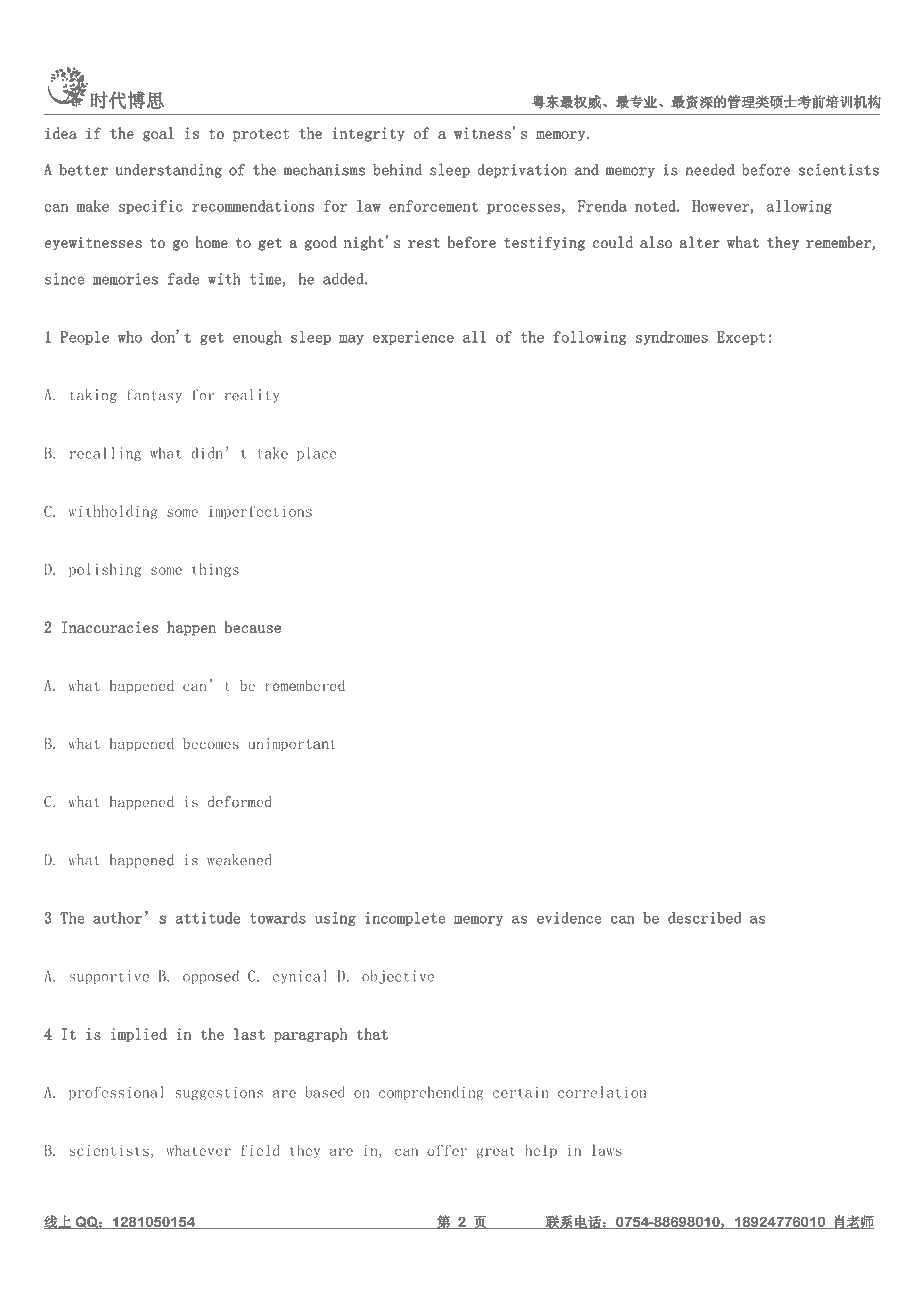  I want to click on comprehending, so click(431, 1093).
